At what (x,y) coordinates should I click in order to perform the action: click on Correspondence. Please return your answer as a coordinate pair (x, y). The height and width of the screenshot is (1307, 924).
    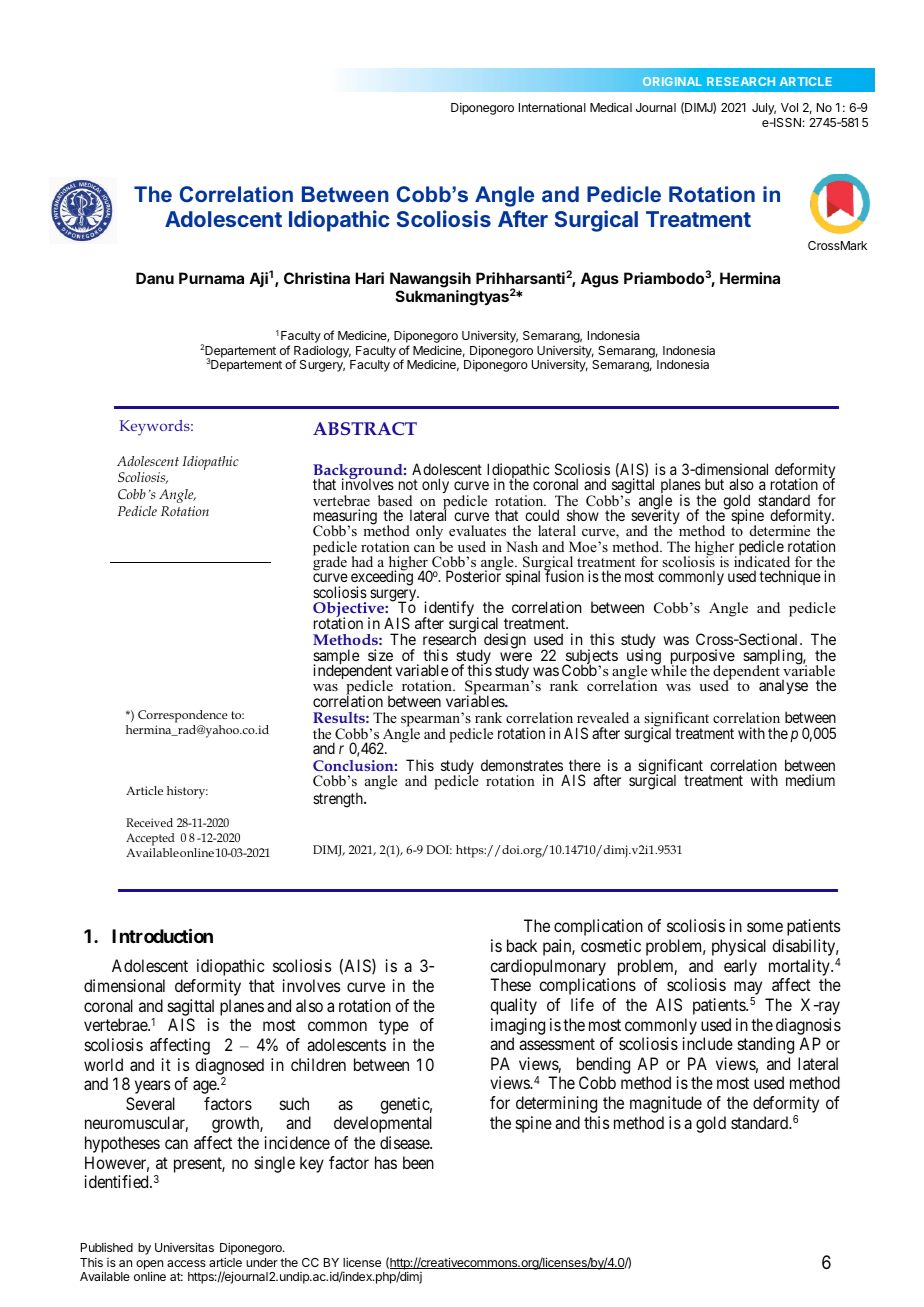
    Looking at the image, I should click on (183, 716).
